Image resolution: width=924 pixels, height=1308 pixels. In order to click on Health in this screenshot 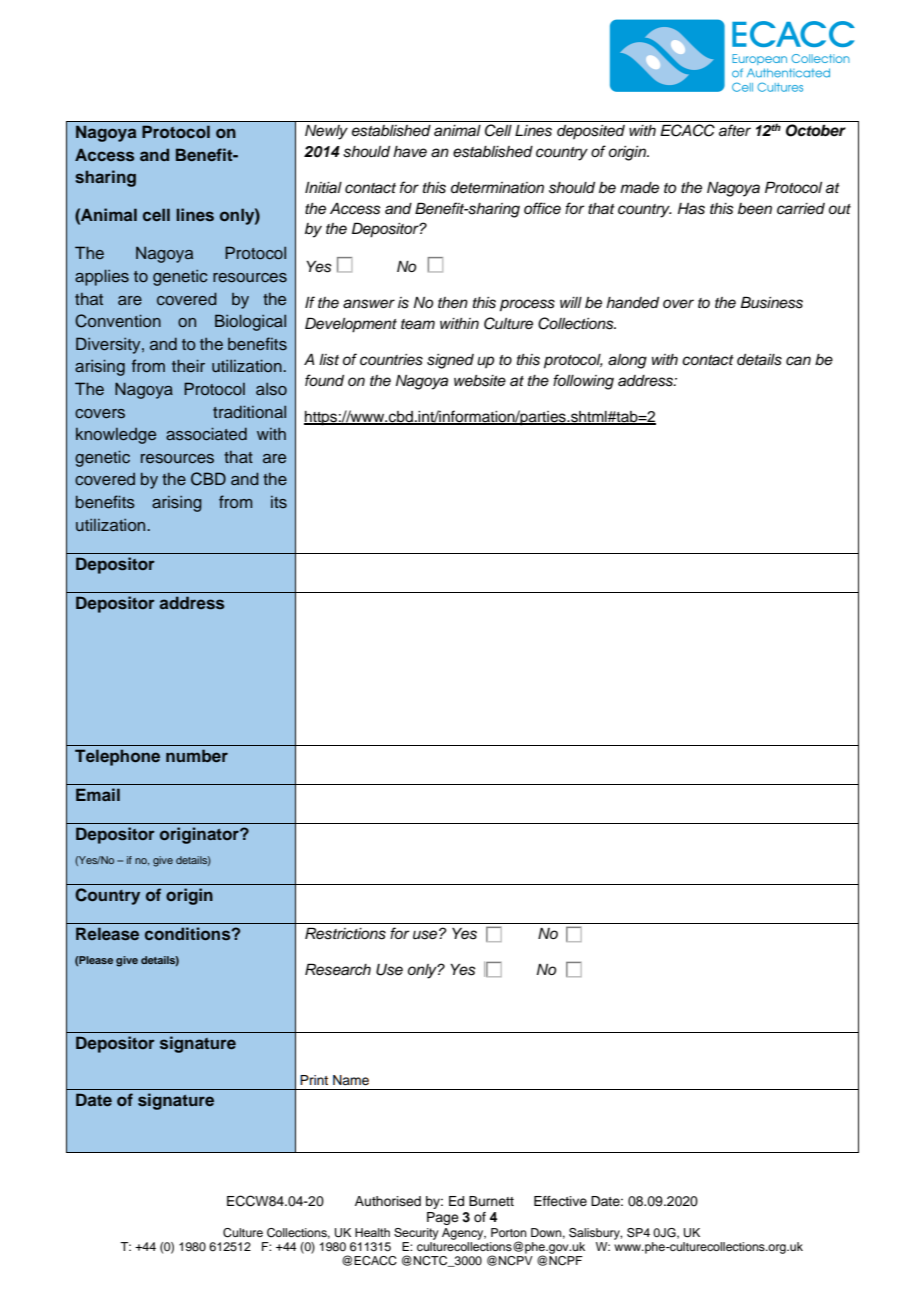, I will do `click(372, 1232)`.
